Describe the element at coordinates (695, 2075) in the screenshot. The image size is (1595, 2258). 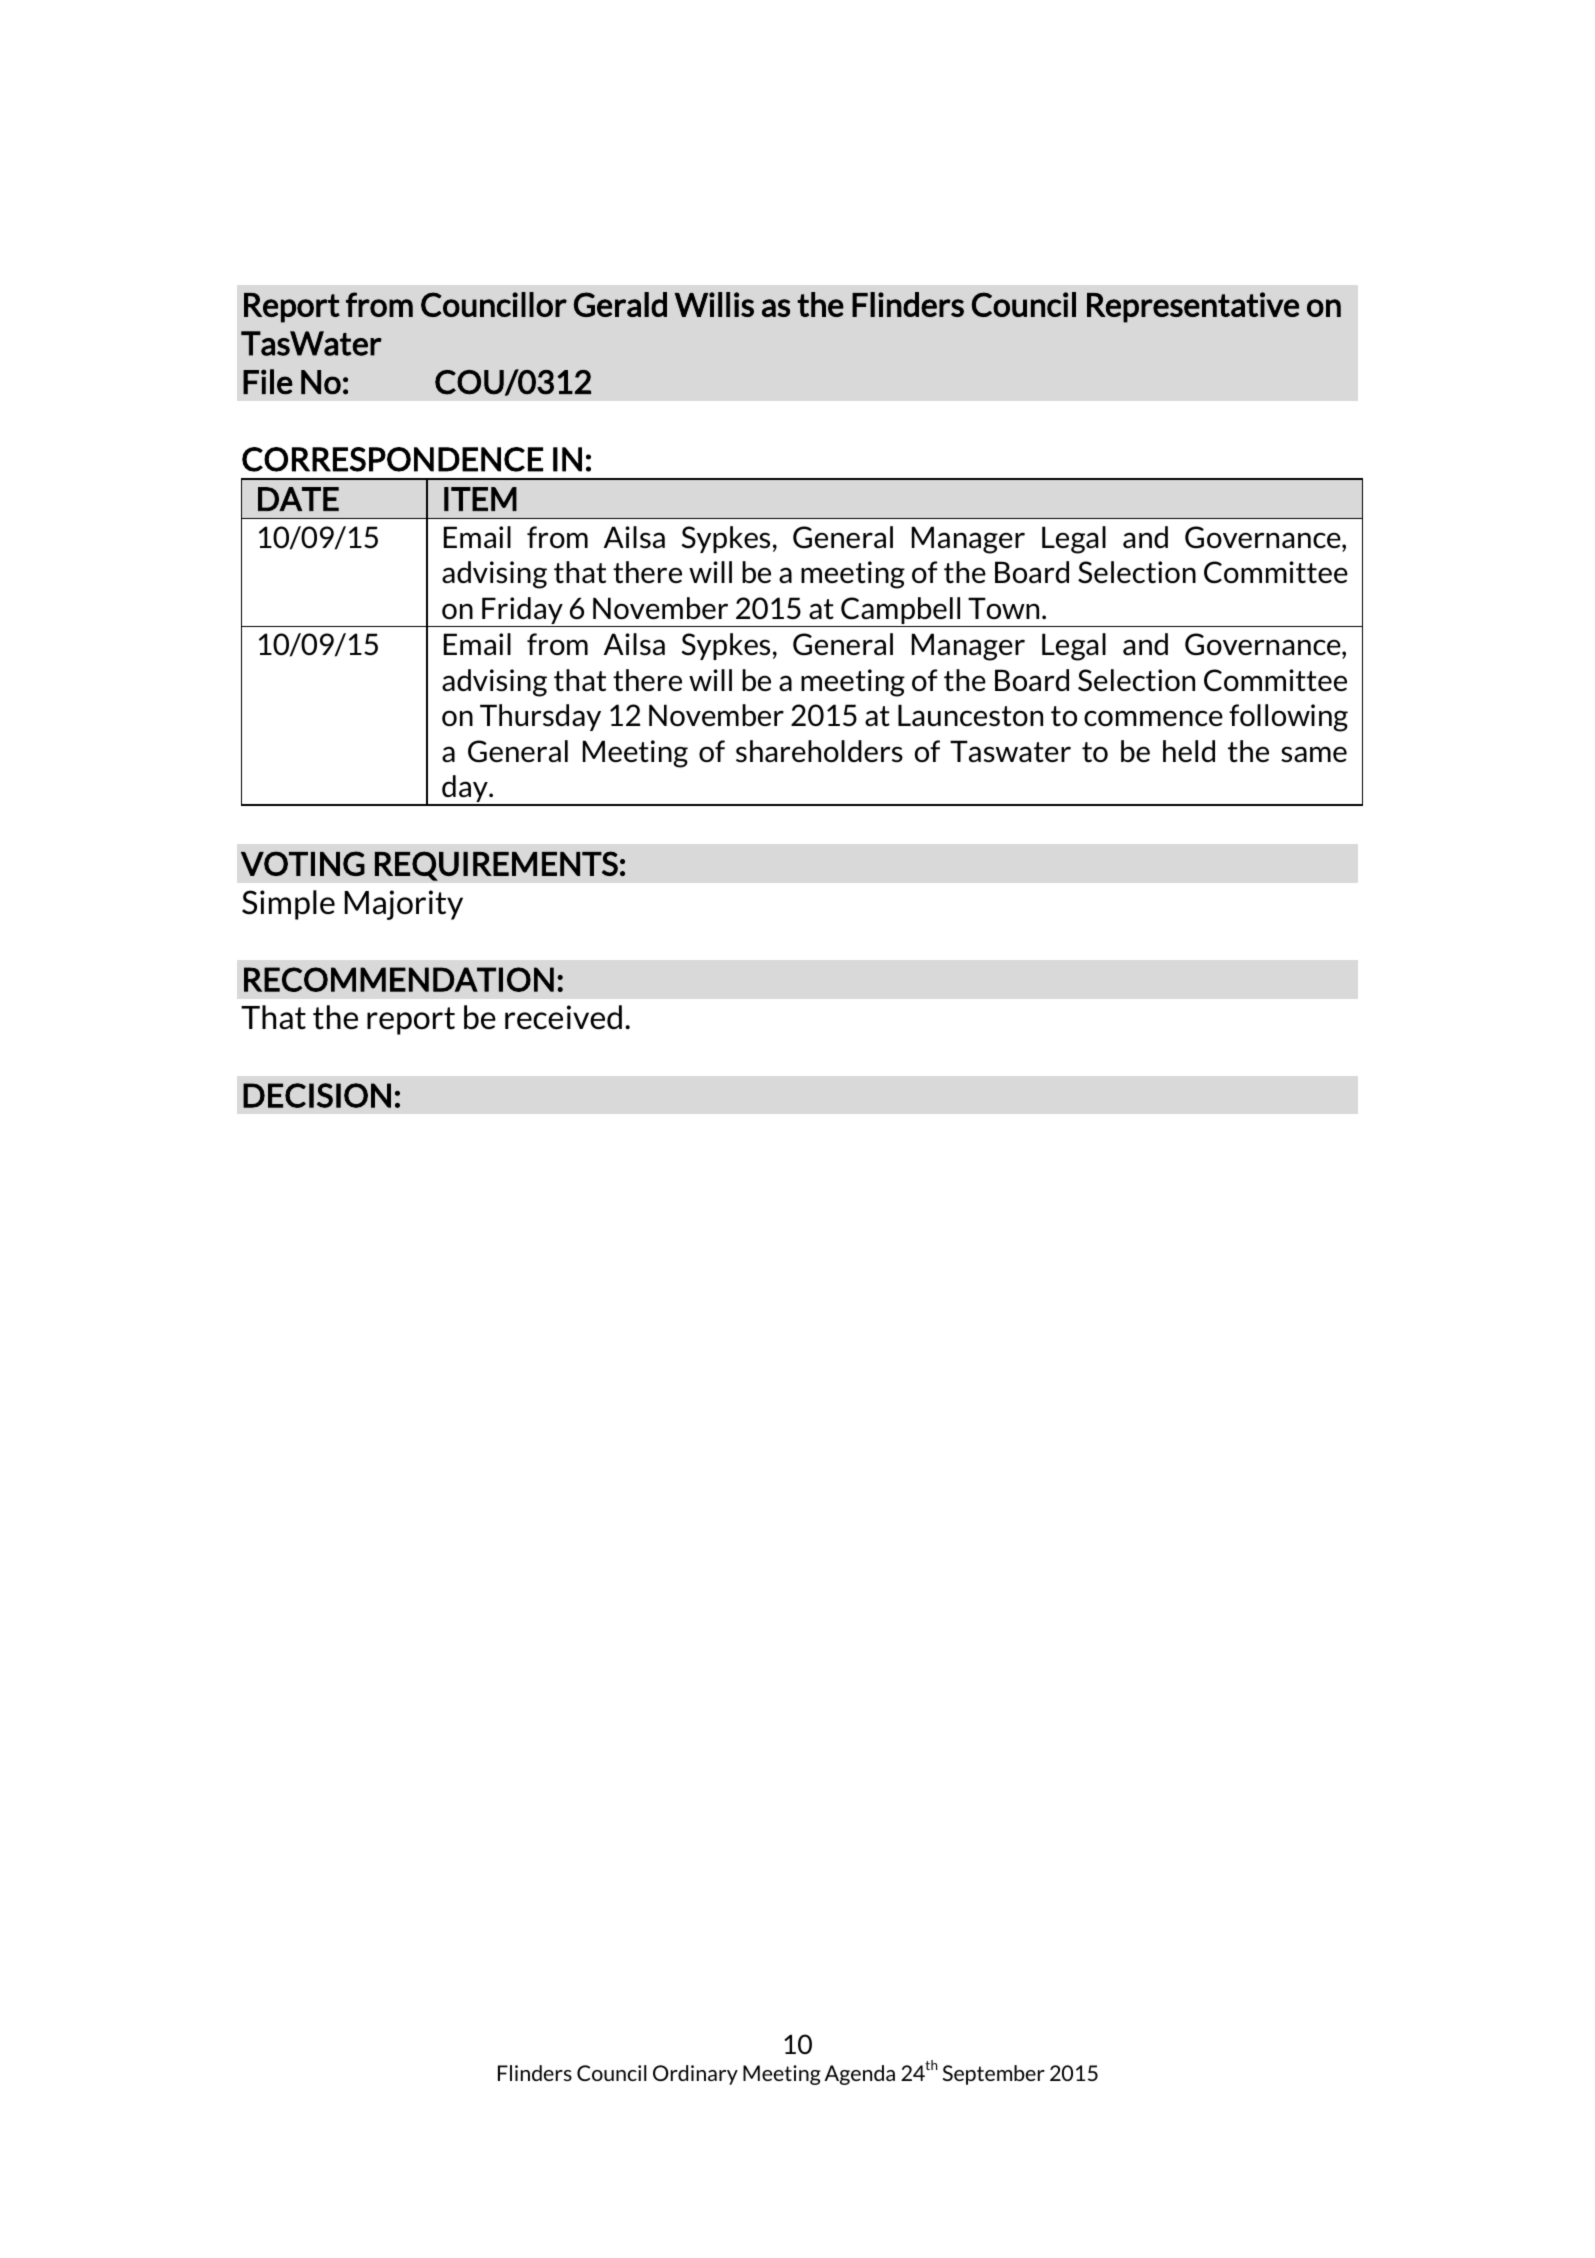
I see `Ordinary` at that location.
